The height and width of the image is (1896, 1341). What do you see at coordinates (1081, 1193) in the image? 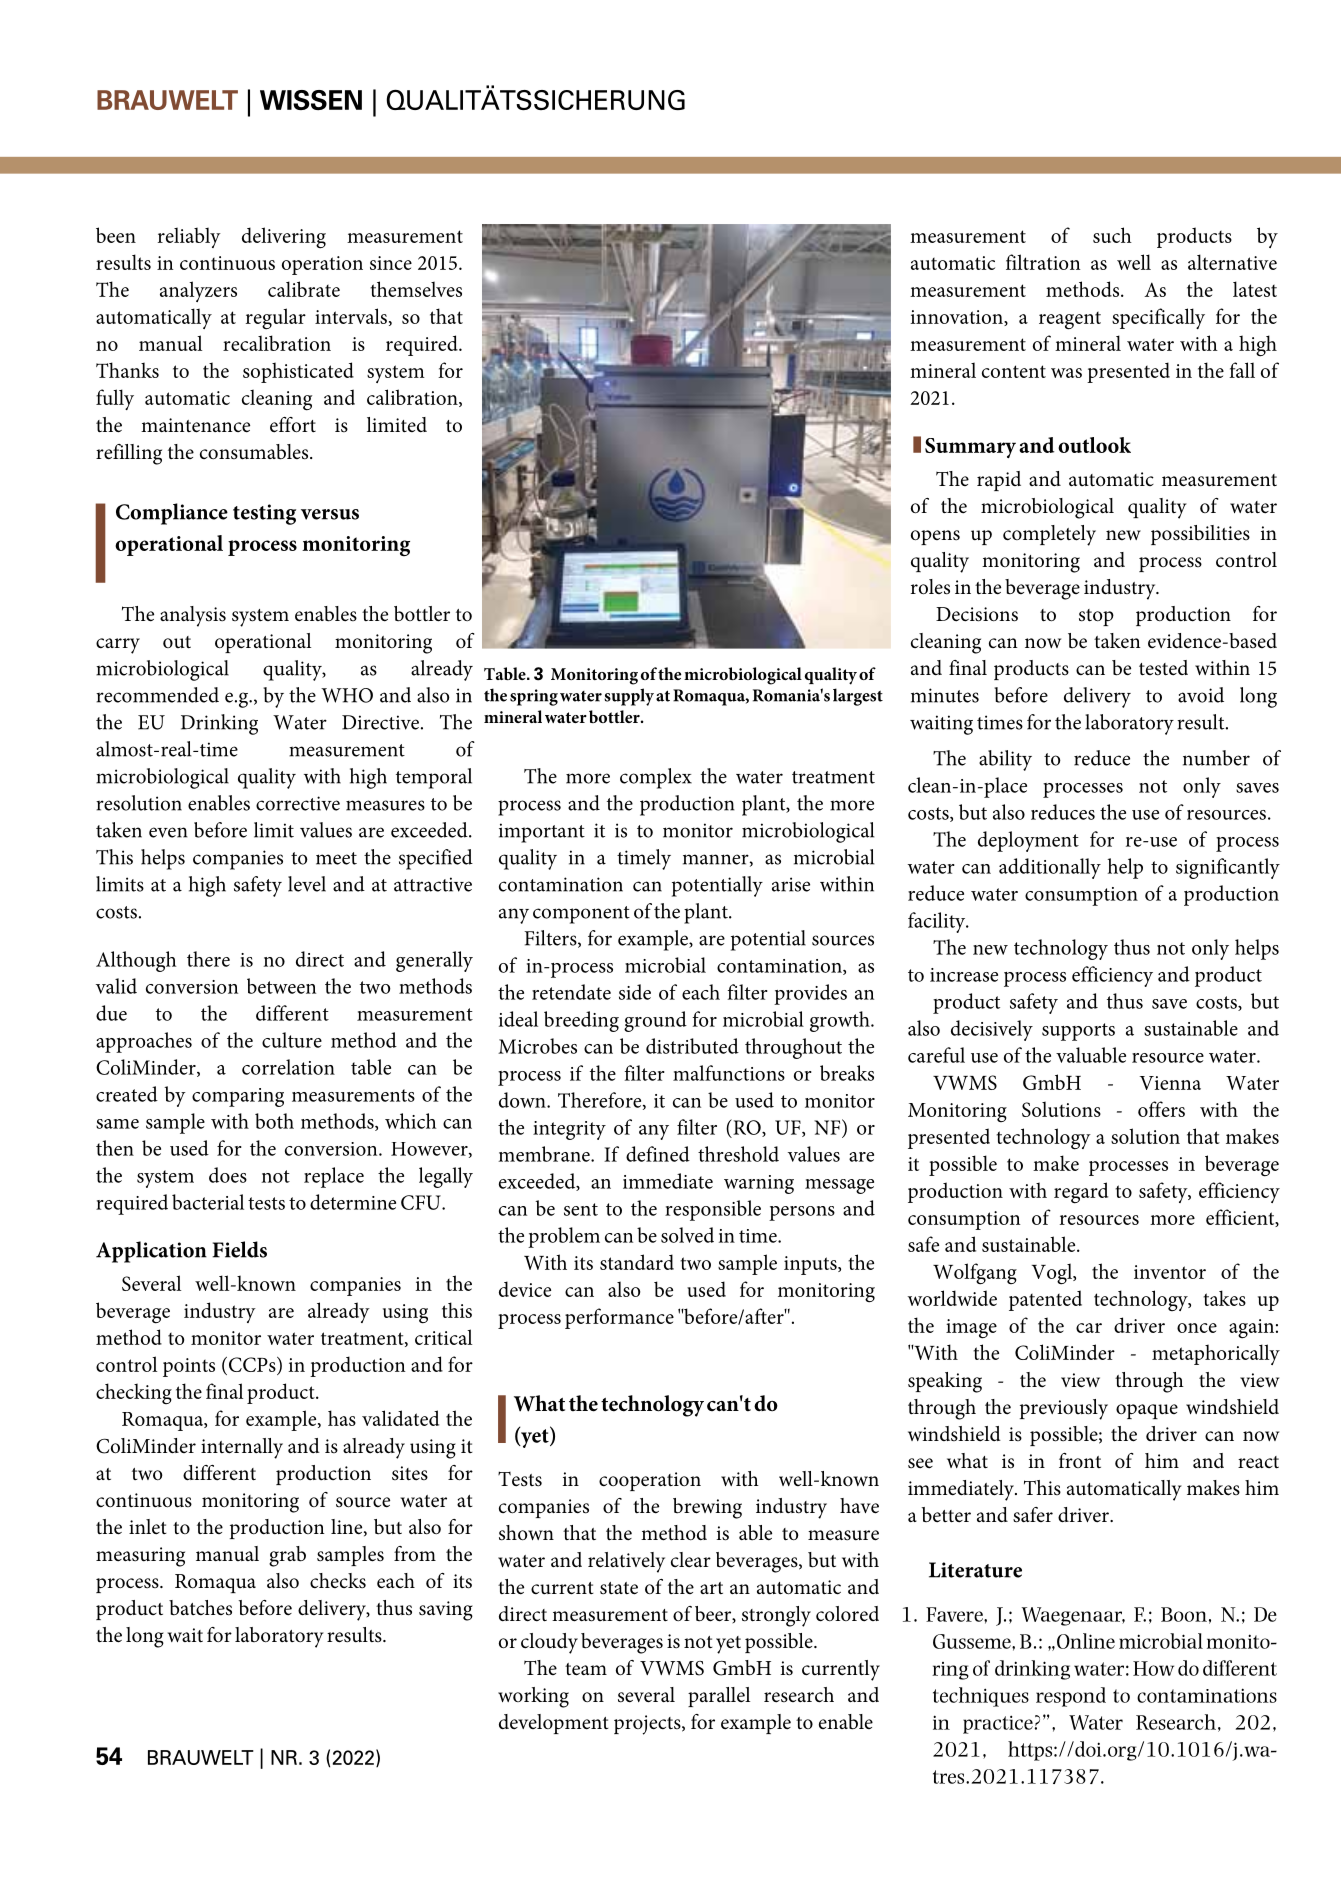
I see `regard` at bounding box center [1081, 1193].
